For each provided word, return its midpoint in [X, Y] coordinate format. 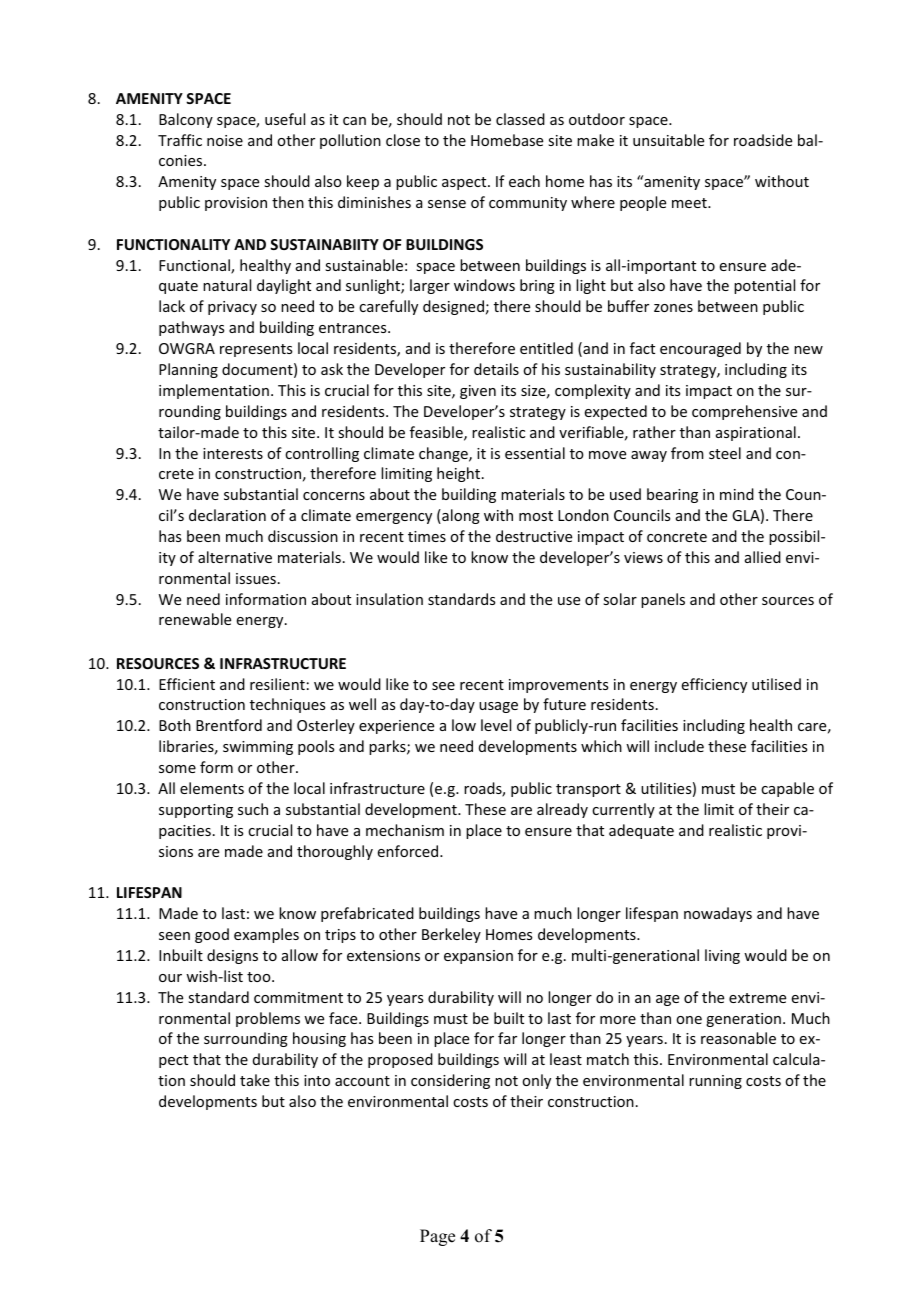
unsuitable [668, 140]
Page [437, 1237]
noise [225, 140]
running [715, 1082]
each [524, 181]
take [255, 1080]
